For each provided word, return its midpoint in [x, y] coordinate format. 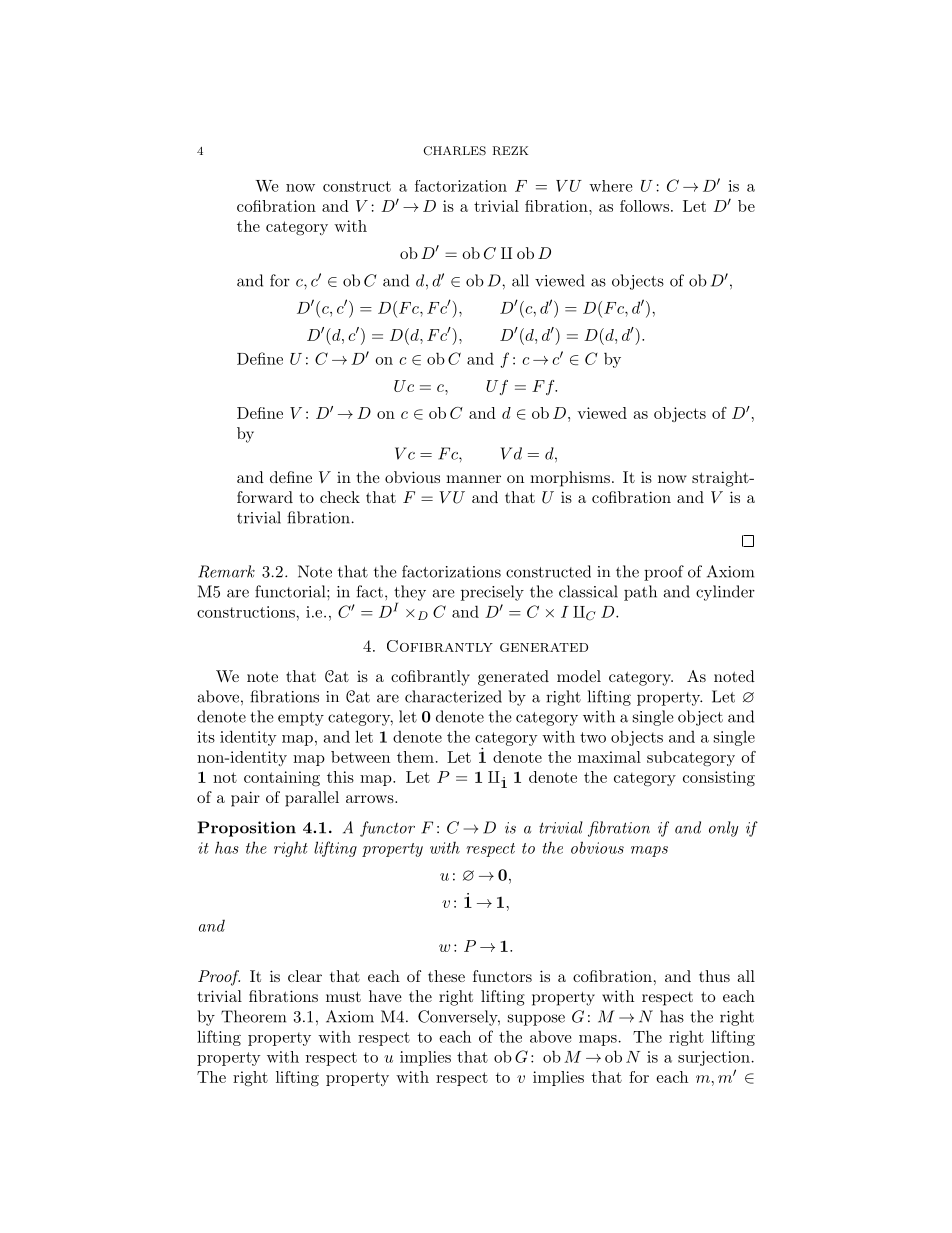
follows [644, 206]
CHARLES [454, 151]
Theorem [253, 1016]
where [610, 186]
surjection [714, 1058]
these [446, 976]
